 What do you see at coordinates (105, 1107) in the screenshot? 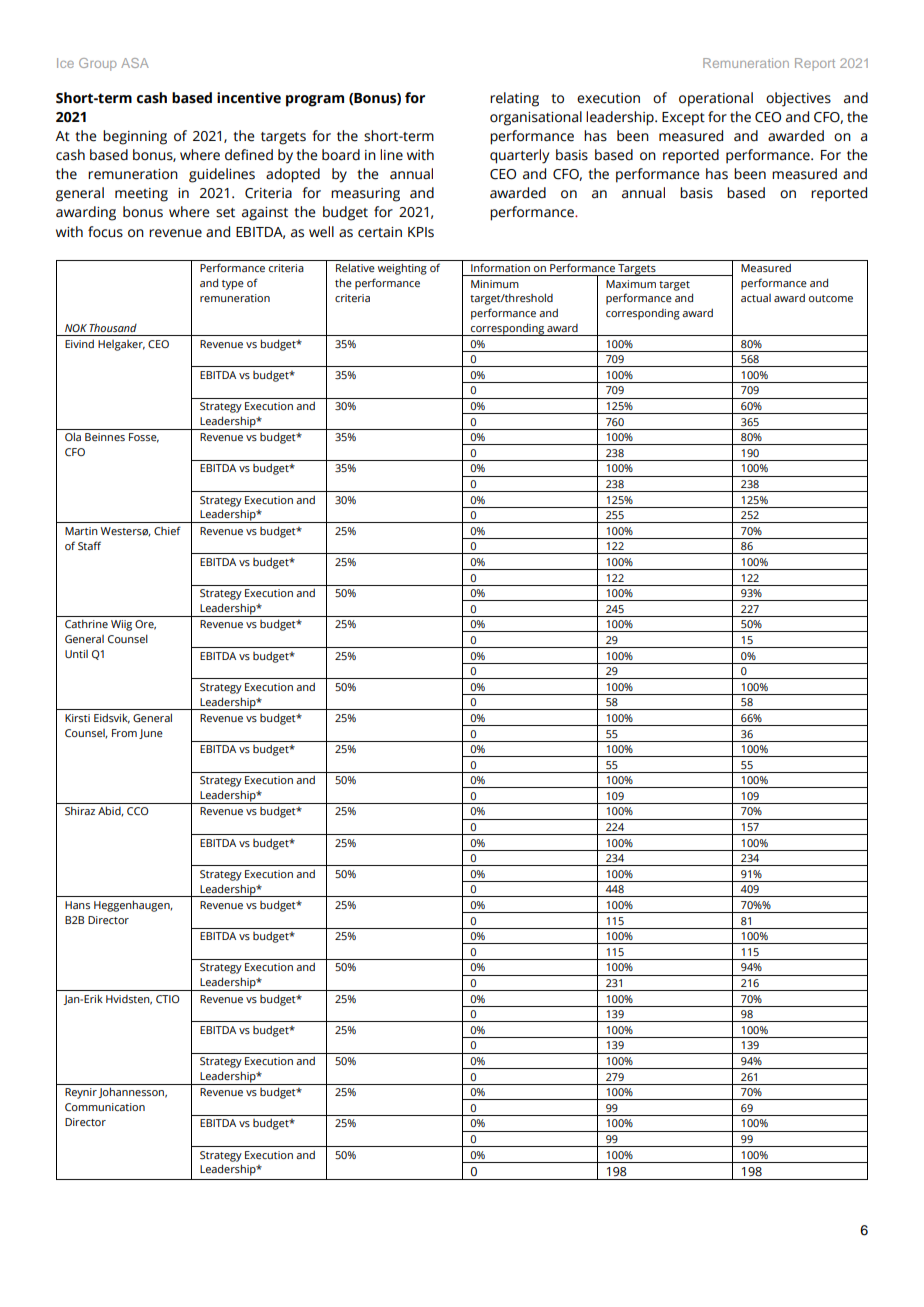
I see `Communication` at bounding box center [105, 1107].
